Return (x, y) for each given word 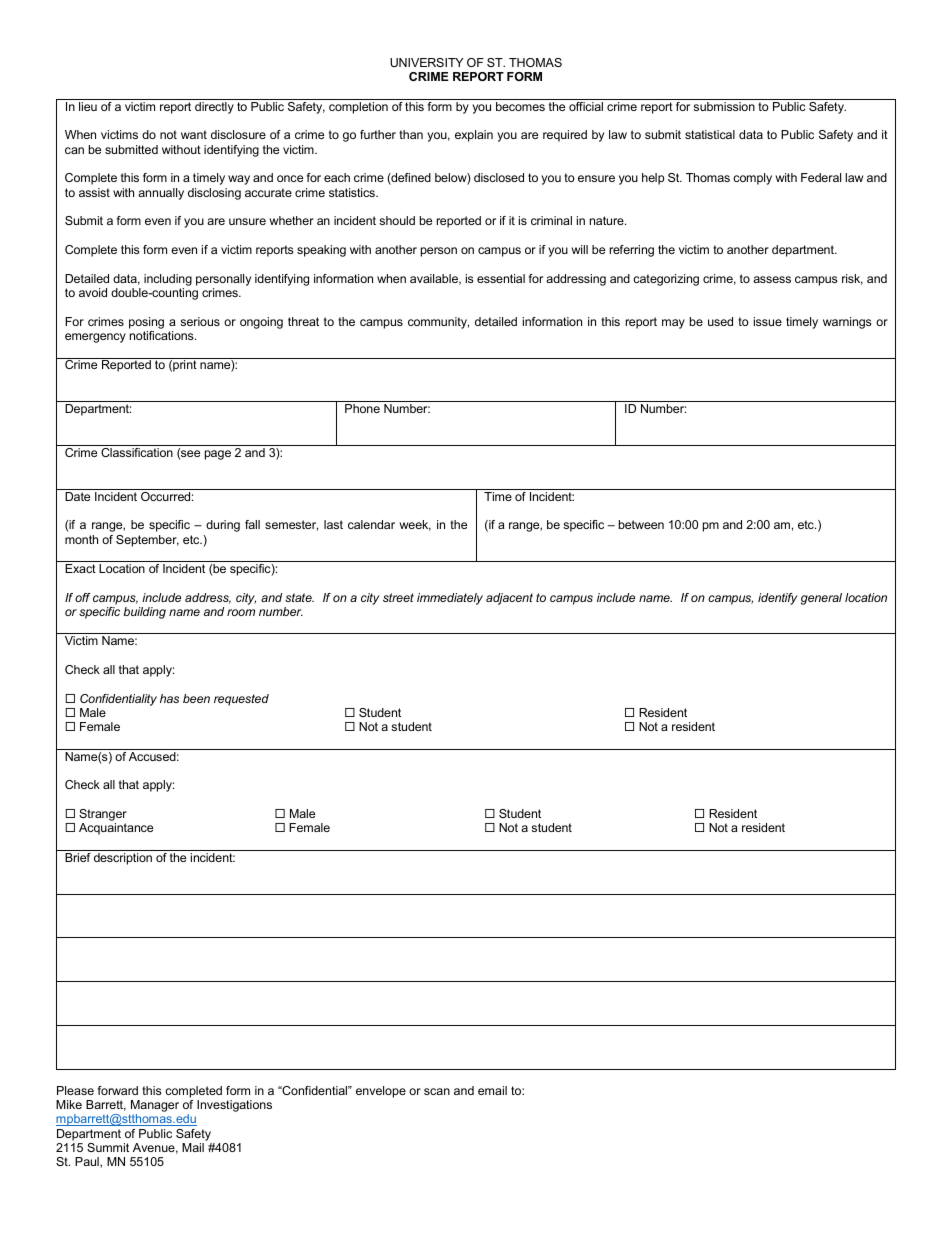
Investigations (234, 1106)
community (438, 323)
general (821, 599)
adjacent (509, 599)
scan (437, 1091)
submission (724, 106)
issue (768, 321)
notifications (163, 335)
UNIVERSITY (426, 62)
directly (214, 108)
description (123, 859)
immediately (450, 599)
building (144, 613)
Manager (154, 1107)
